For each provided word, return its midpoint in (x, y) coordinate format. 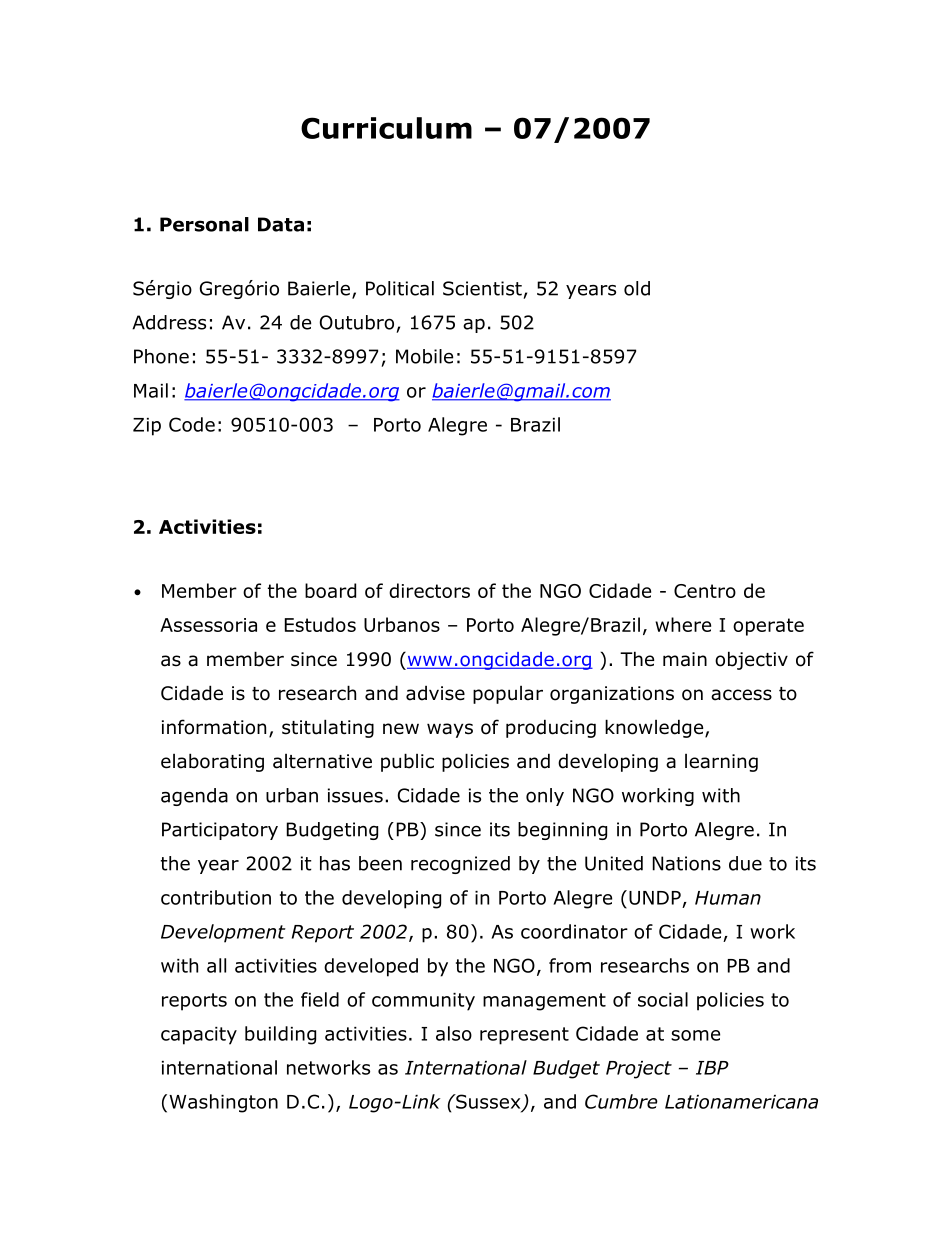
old (637, 288)
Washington (223, 1103)
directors (429, 590)
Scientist (482, 288)
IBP (712, 1068)
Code (192, 424)
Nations (687, 863)
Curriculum (386, 128)
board (330, 590)
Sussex (488, 1102)
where (683, 624)
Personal (204, 224)
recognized (460, 865)
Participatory (220, 831)
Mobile (424, 356)
